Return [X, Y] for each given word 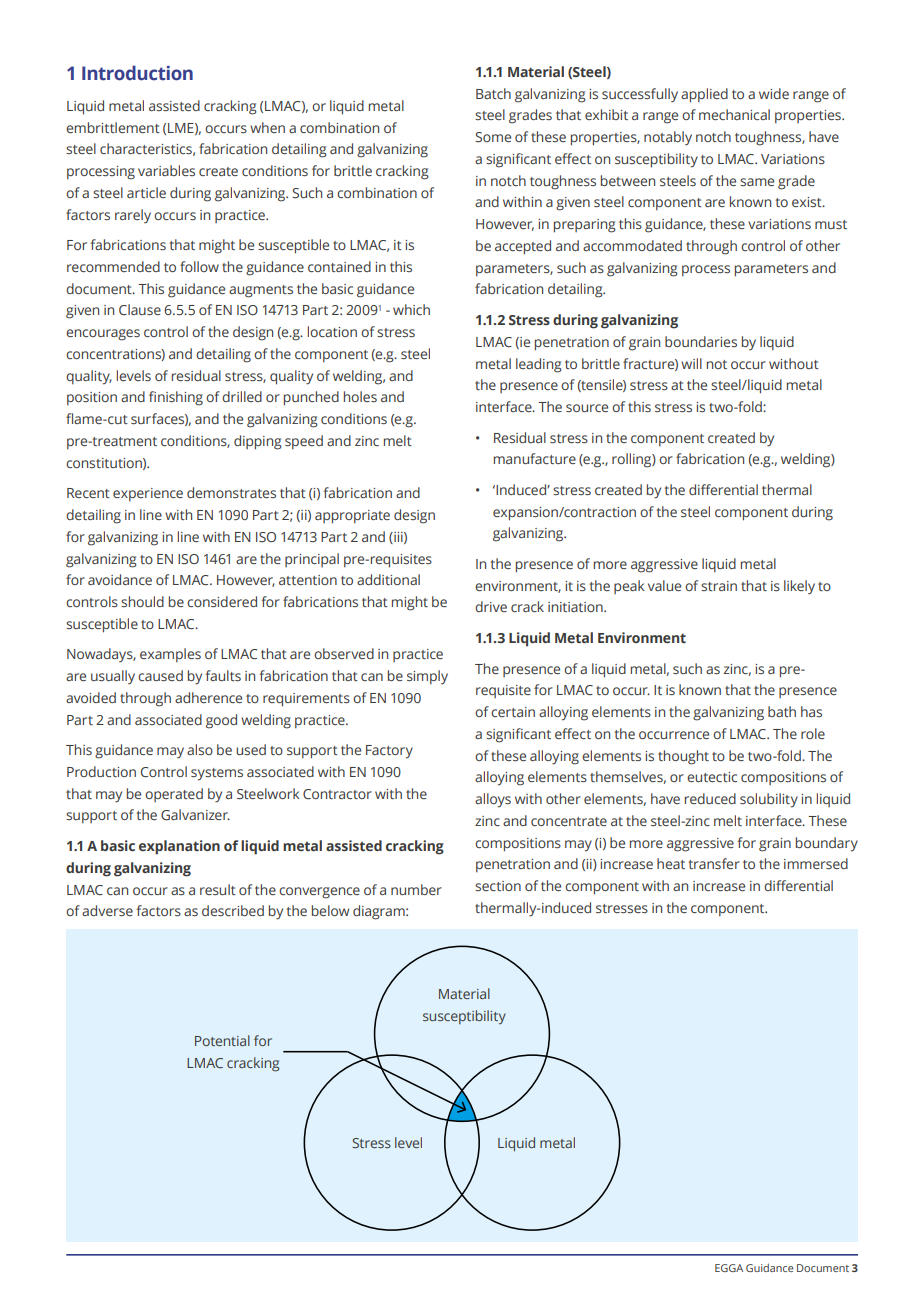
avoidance [120, 579]
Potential [222, 1040]
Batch [493, 93]
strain [719, 586]
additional [388, 579]
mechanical [734, 114]
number [416, 889]
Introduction [137, 73]
